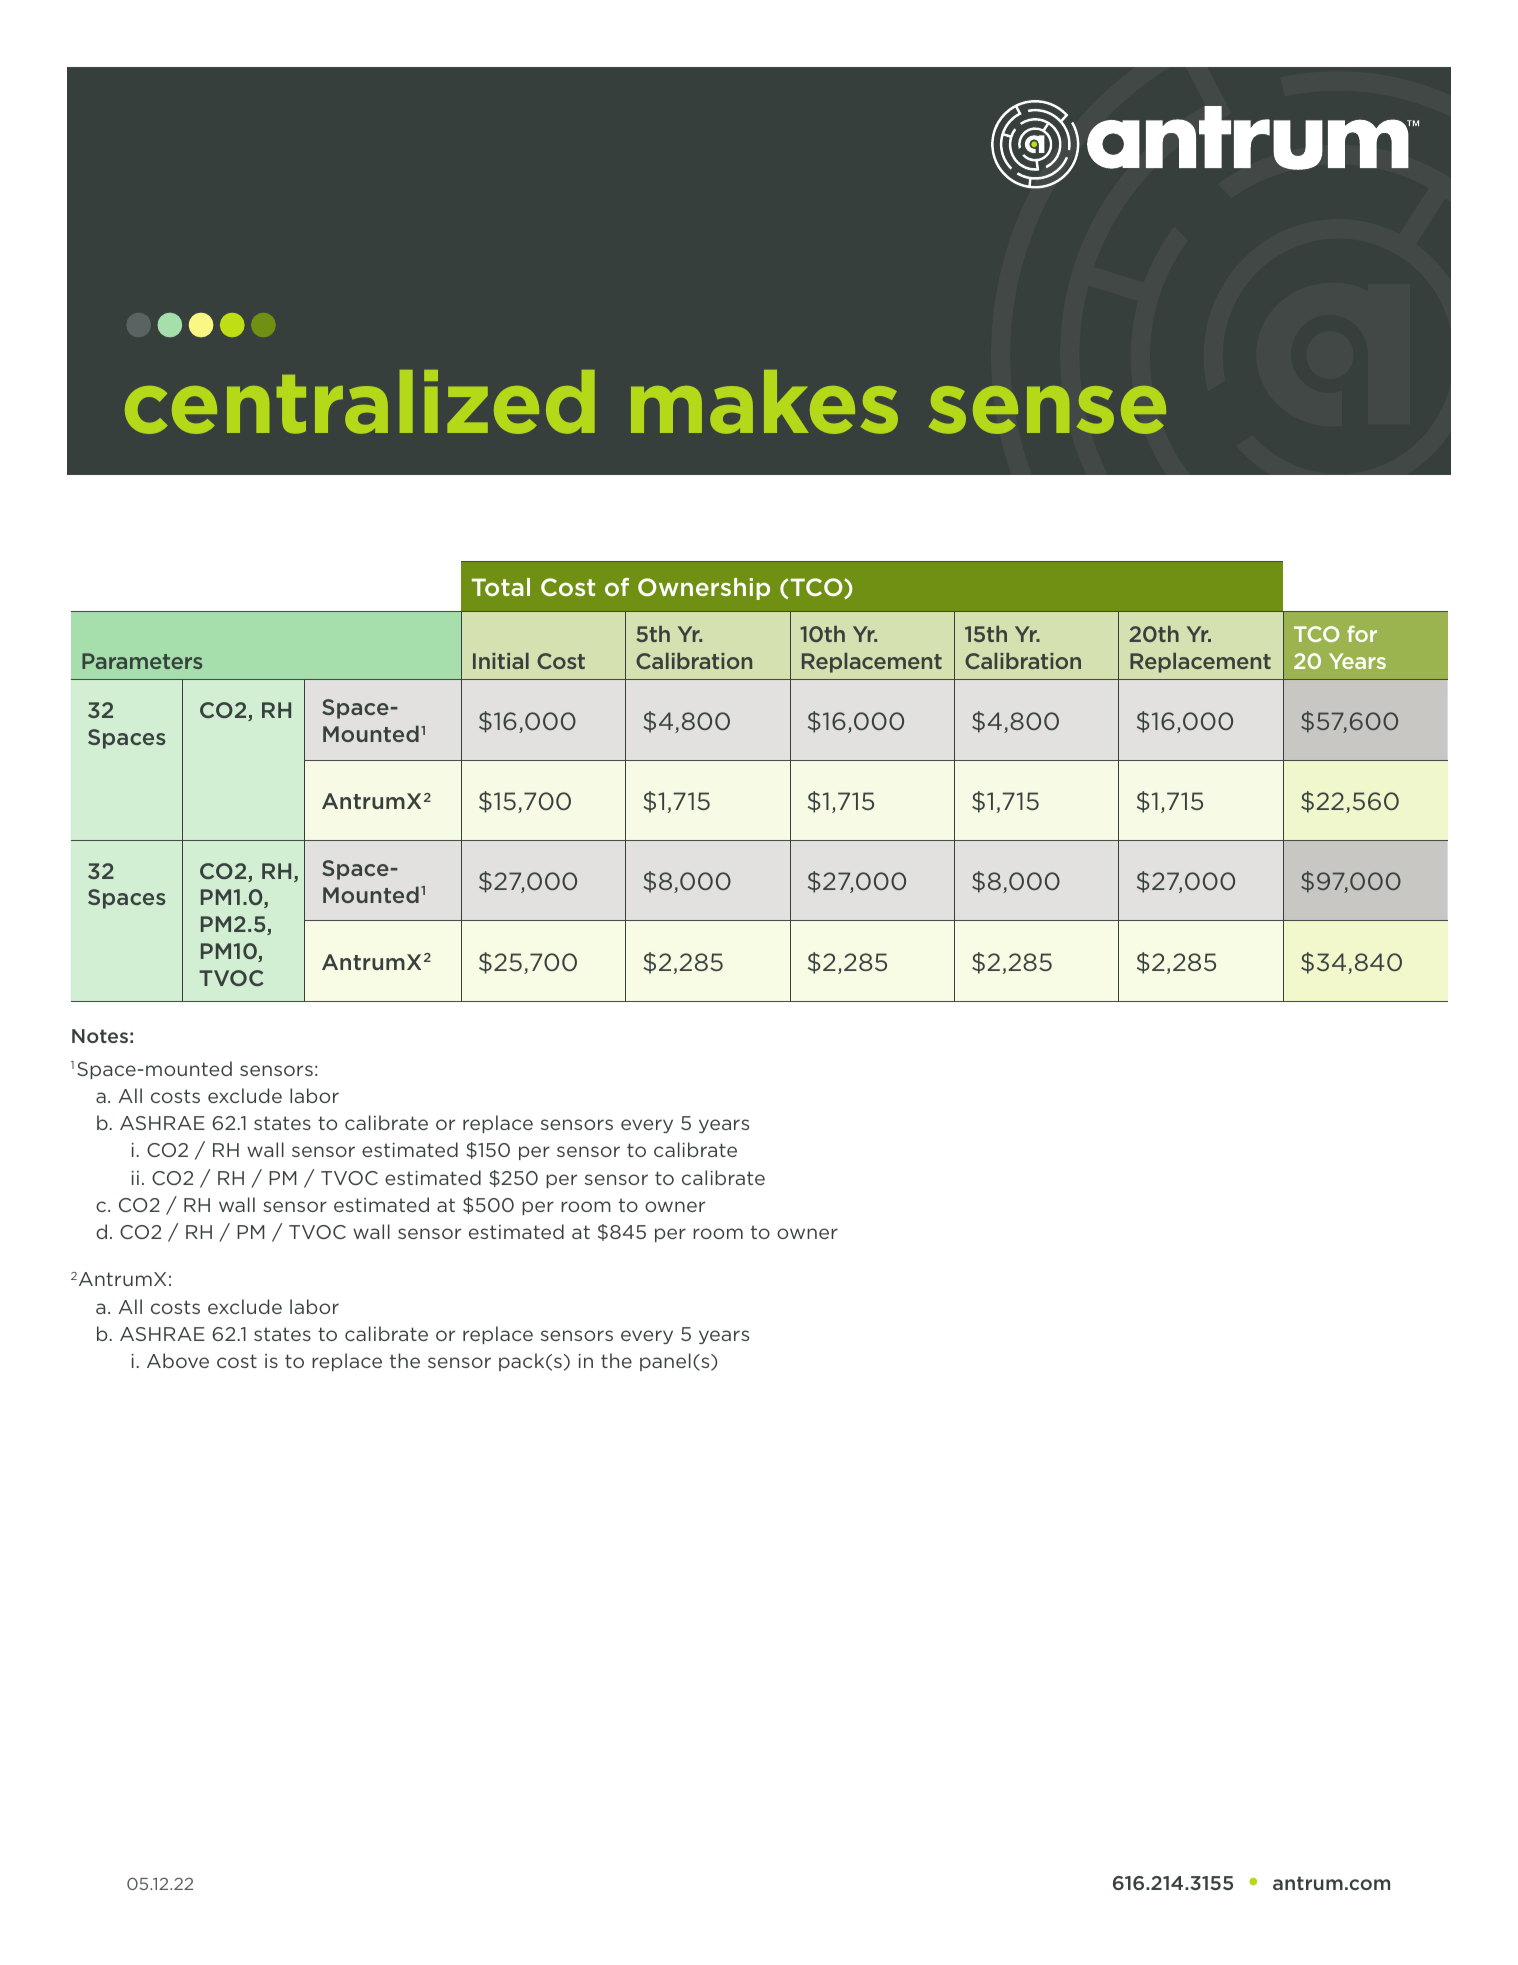 This screenshot has width=1518, height=1965. Describe the element at coordinates (360, 402) in the screenshot. I see `centralized` at that location.
